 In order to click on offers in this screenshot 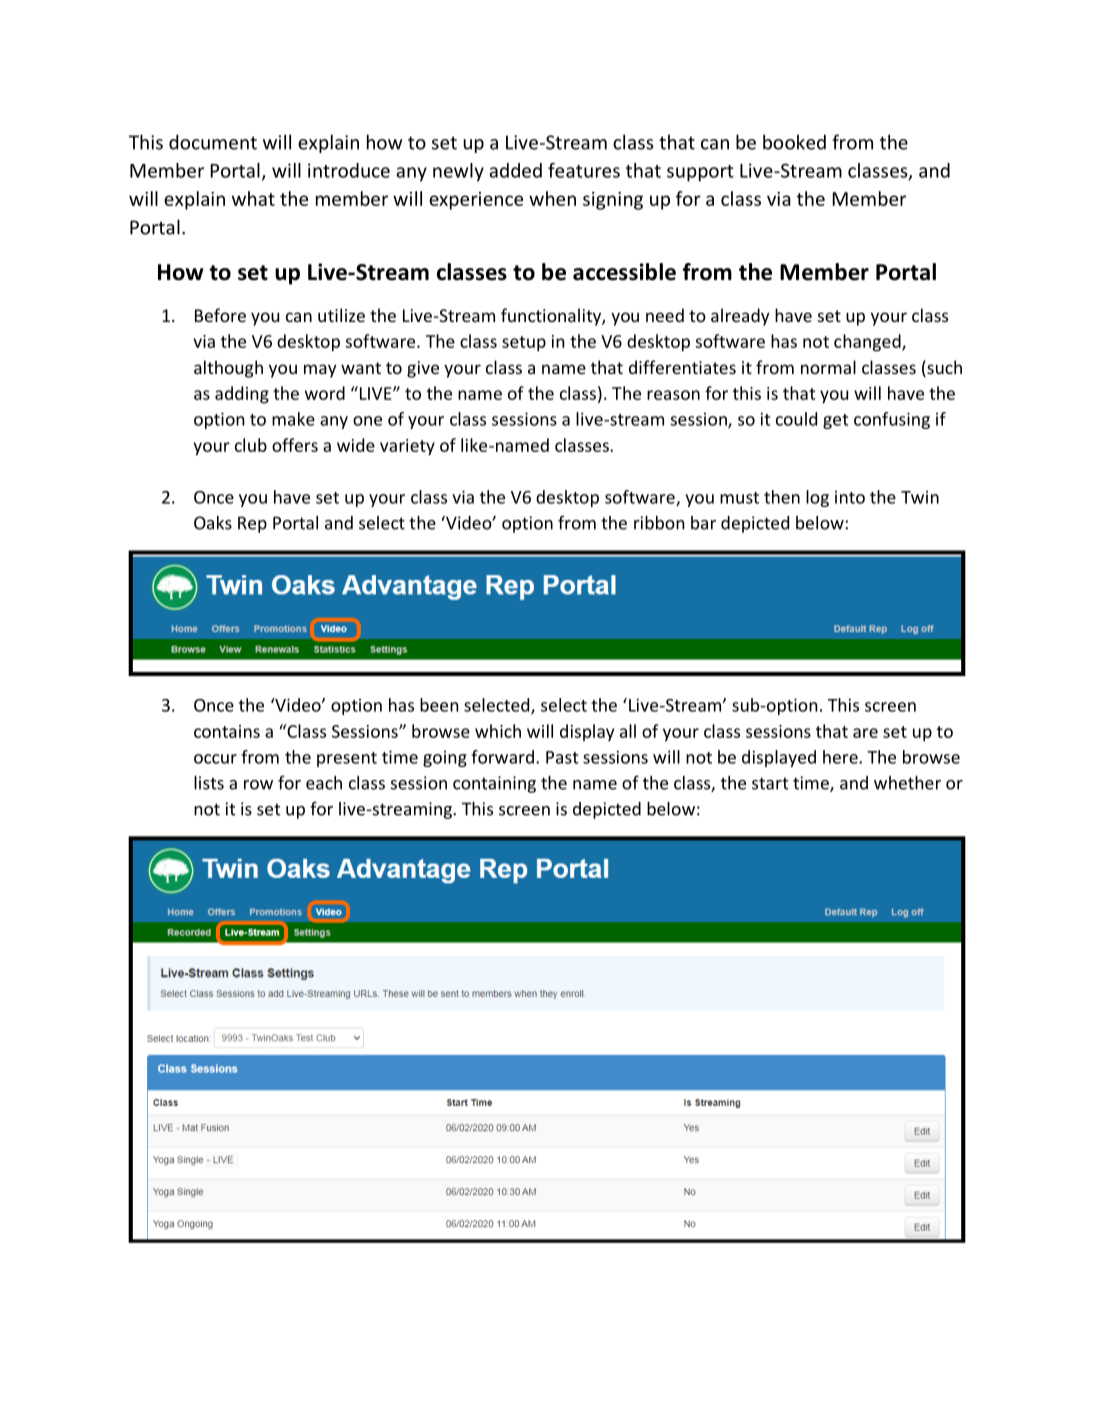, I will do `click(295, 445)`.
